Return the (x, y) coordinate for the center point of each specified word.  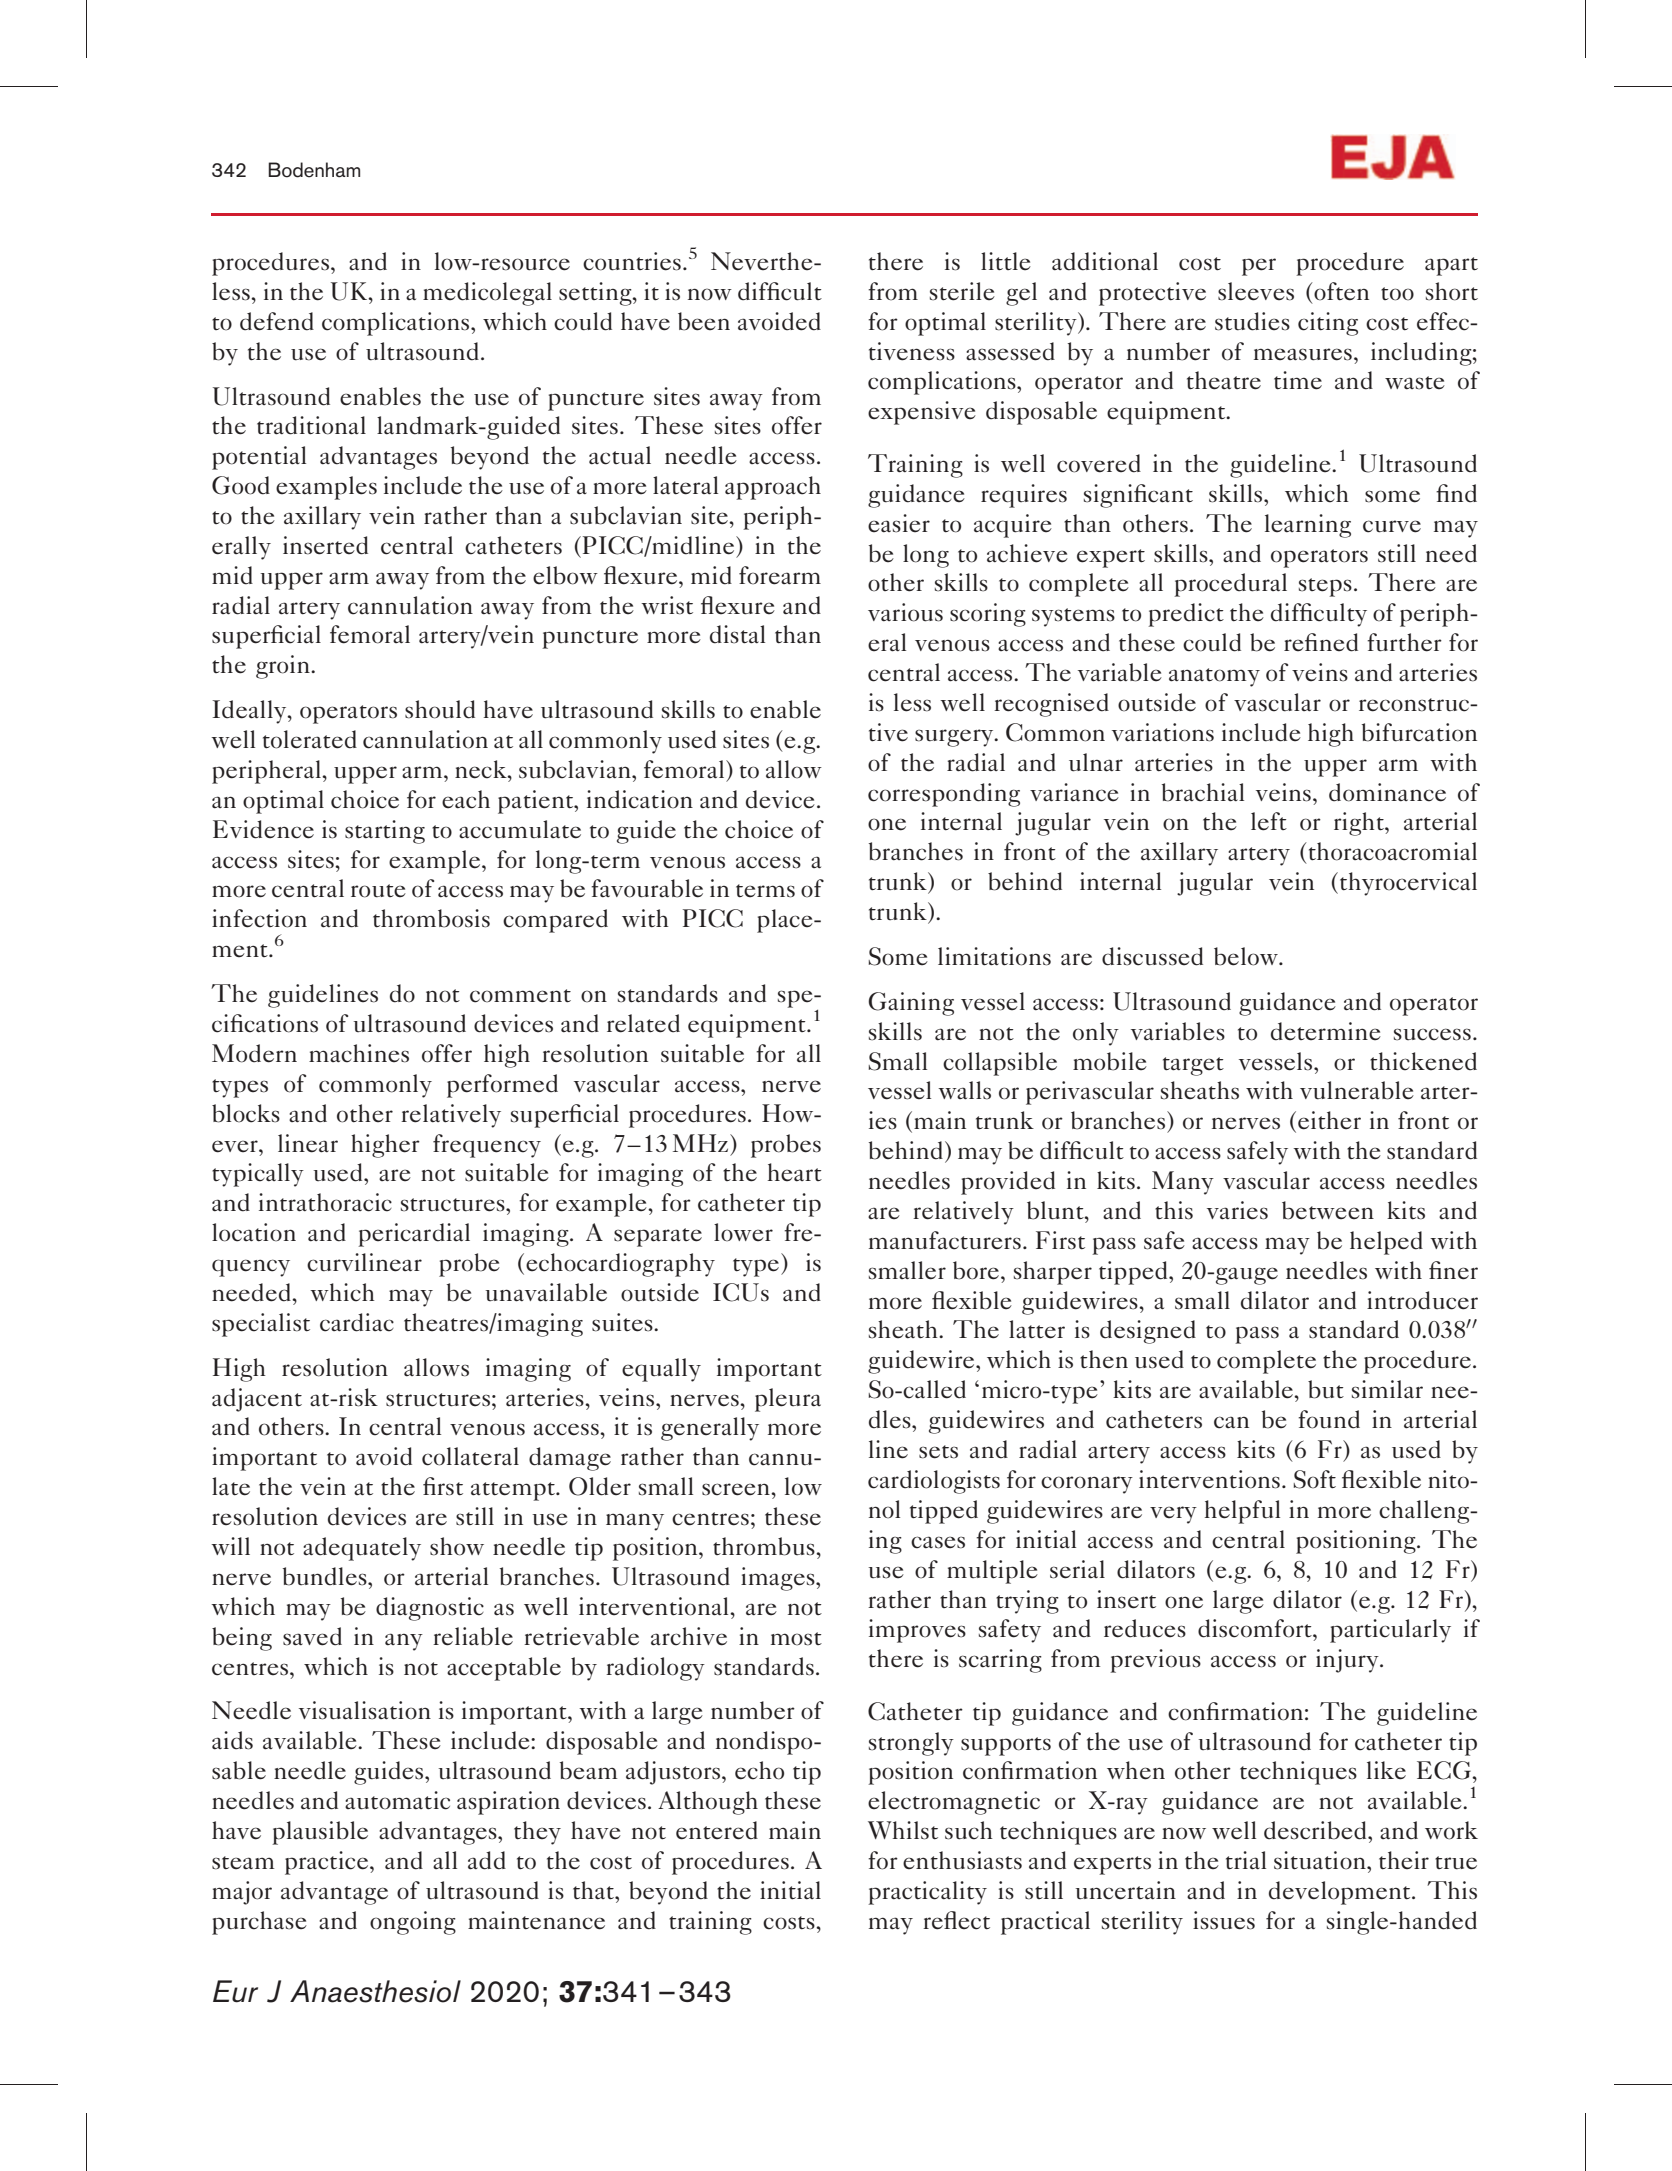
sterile (962, 291)
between (1328, 1210)
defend (277, 321)
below (1247, 956)
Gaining (911, 1004)
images (779, 1579)
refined (1321, 642)
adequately (362, 1549)
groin (284, 667)
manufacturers (945, 1240)
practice (328, 1863)
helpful (1242, 1512)
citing (1328, 324)
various (905, 612)
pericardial (414, 1235)
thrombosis (431, 918)
